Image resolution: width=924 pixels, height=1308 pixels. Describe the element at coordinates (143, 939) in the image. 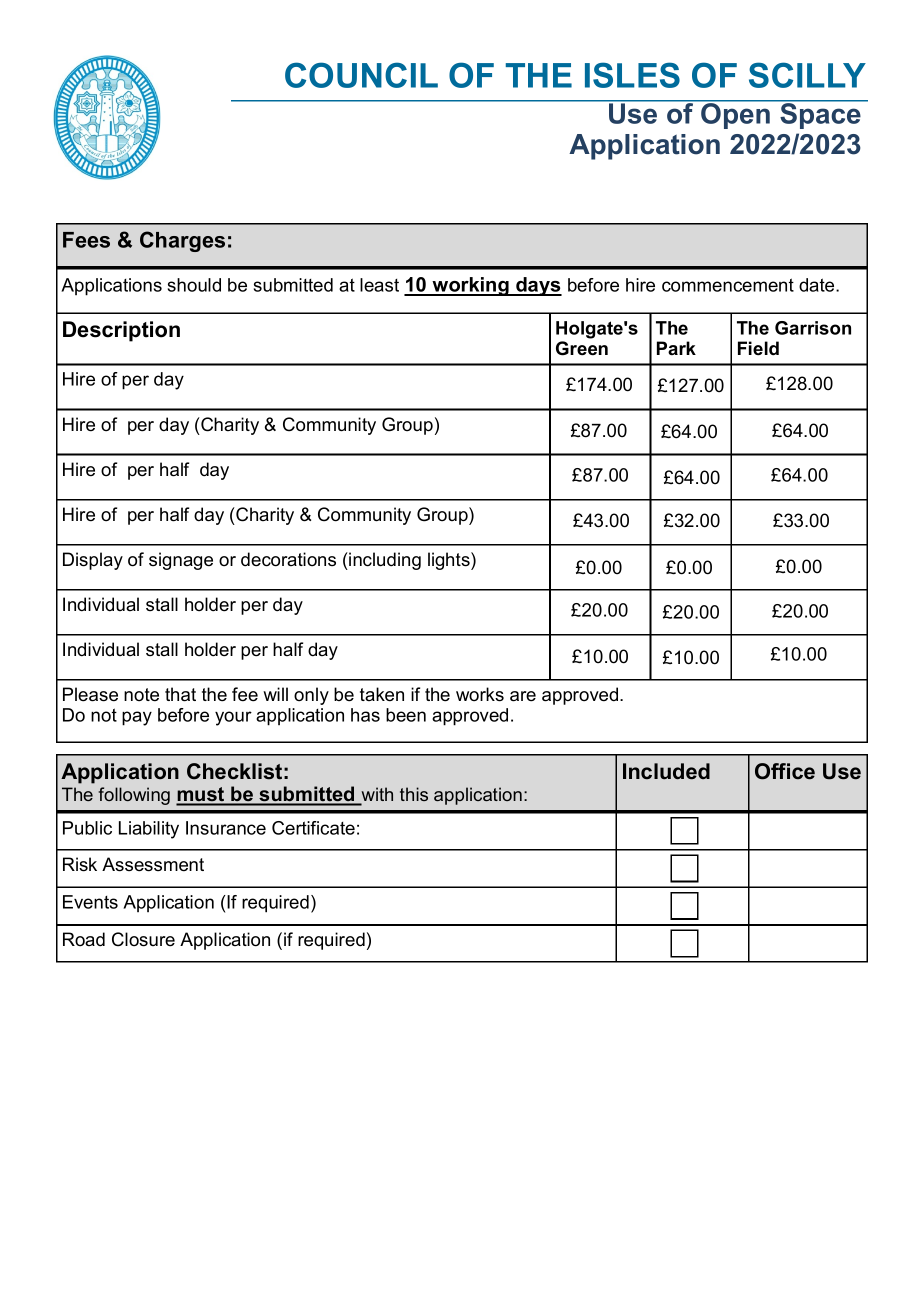

I see `Closure` at that location.
